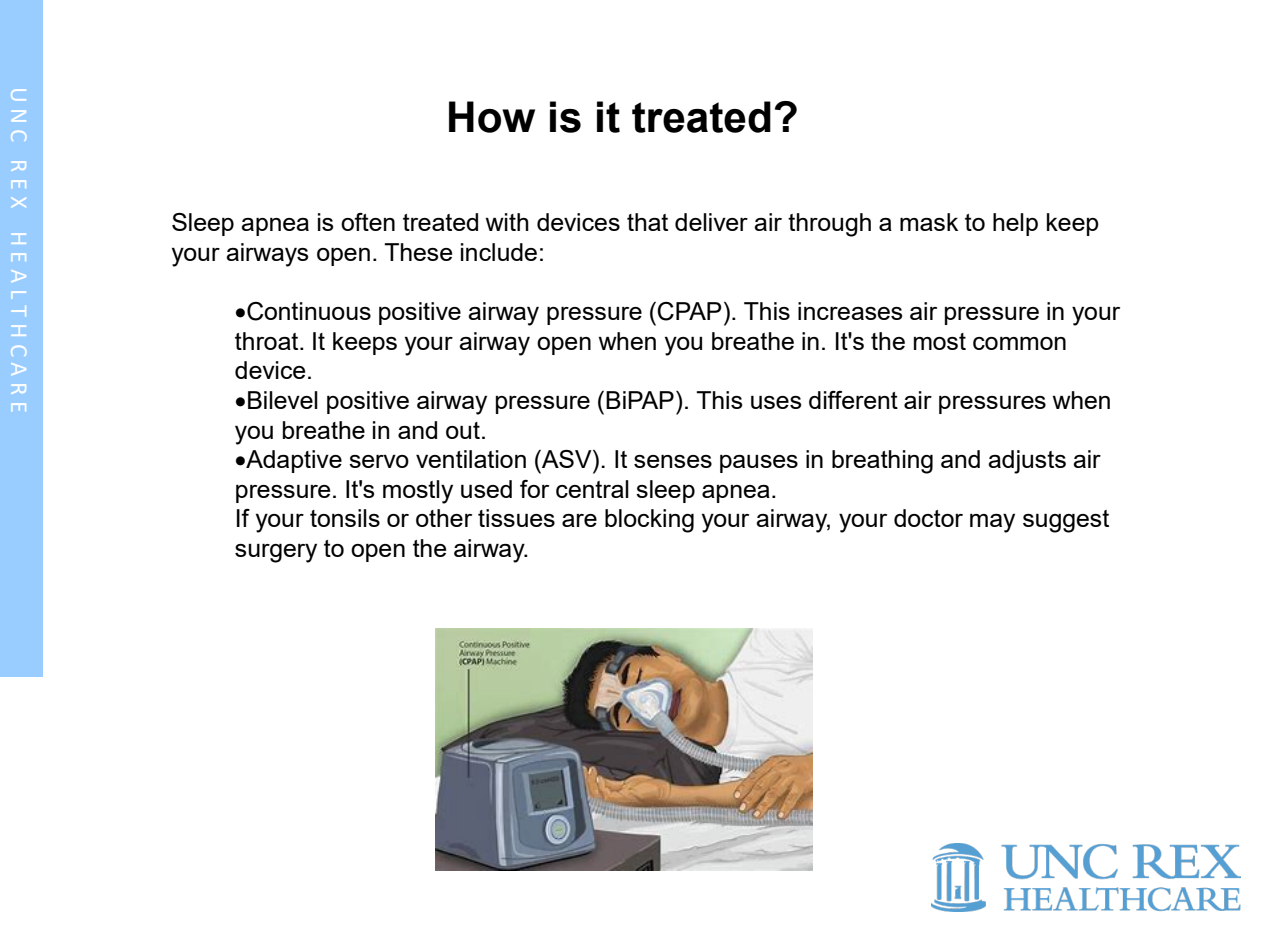  Describe the element at coordinates (929, 222) in the screenshot. I see `mask` at that location.
